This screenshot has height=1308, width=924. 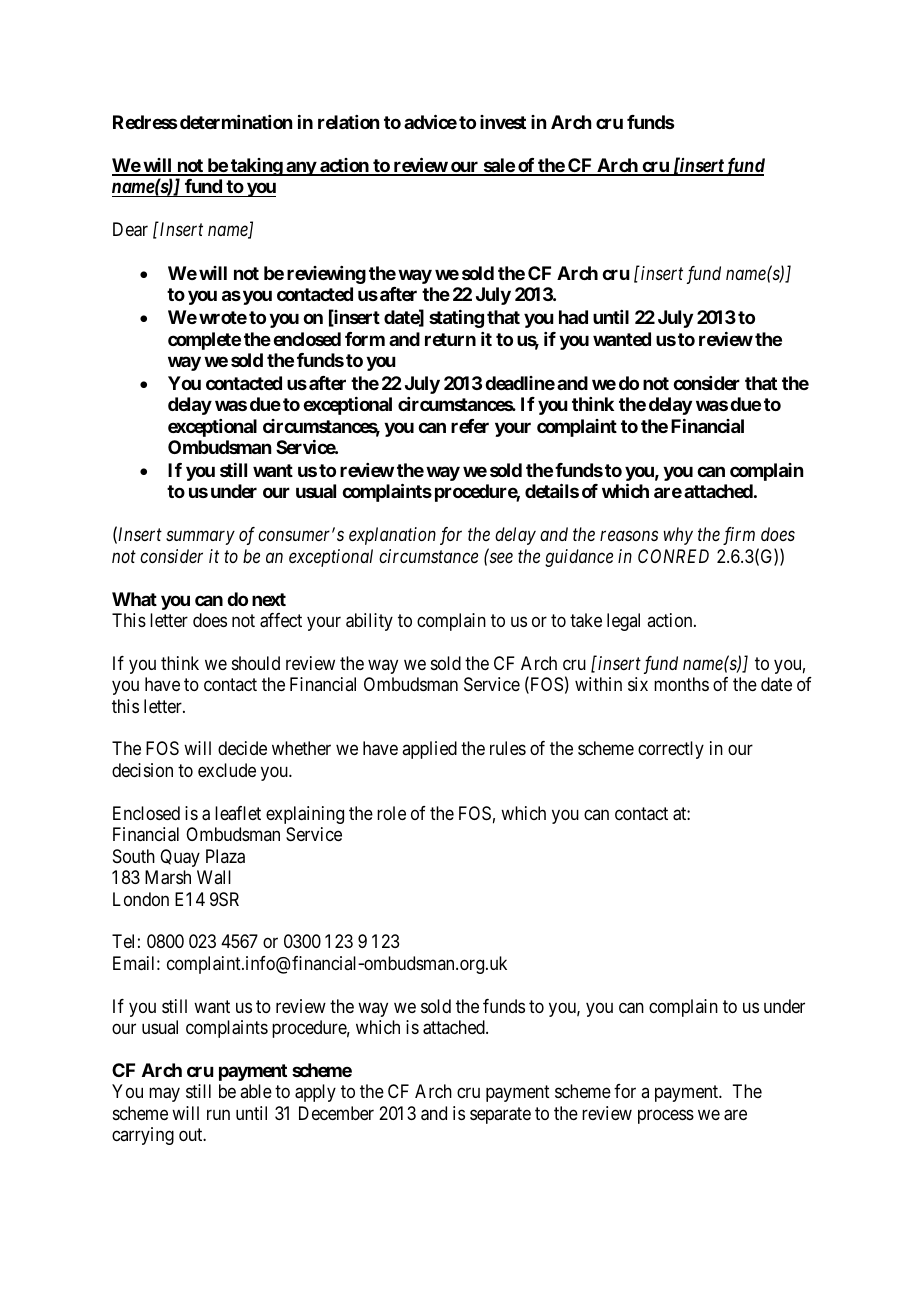 I want to click on run, so click(x=218, y=1114).
